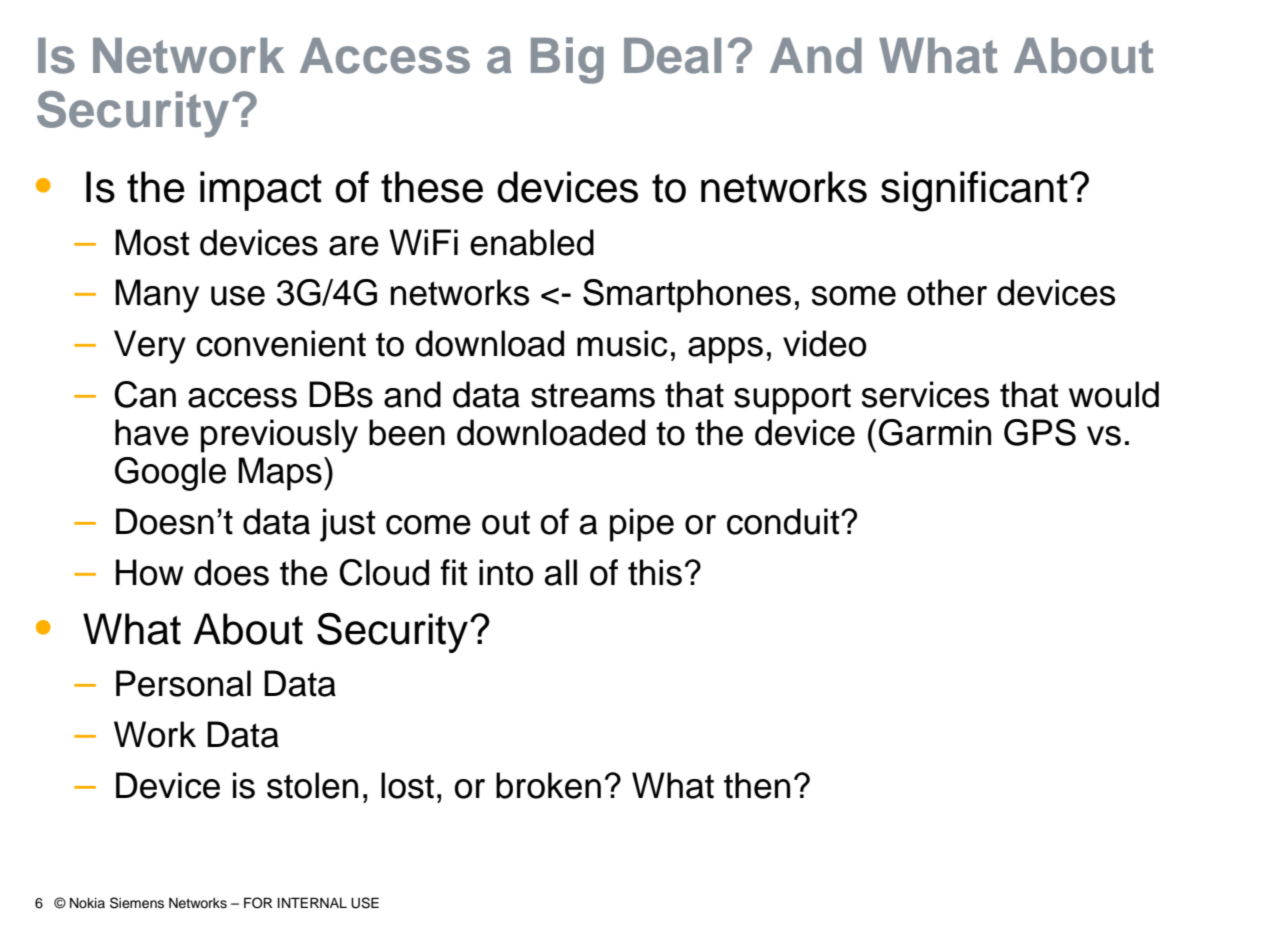 The image size is (1270, 952). I want to click on impact, so click(261, 191).
